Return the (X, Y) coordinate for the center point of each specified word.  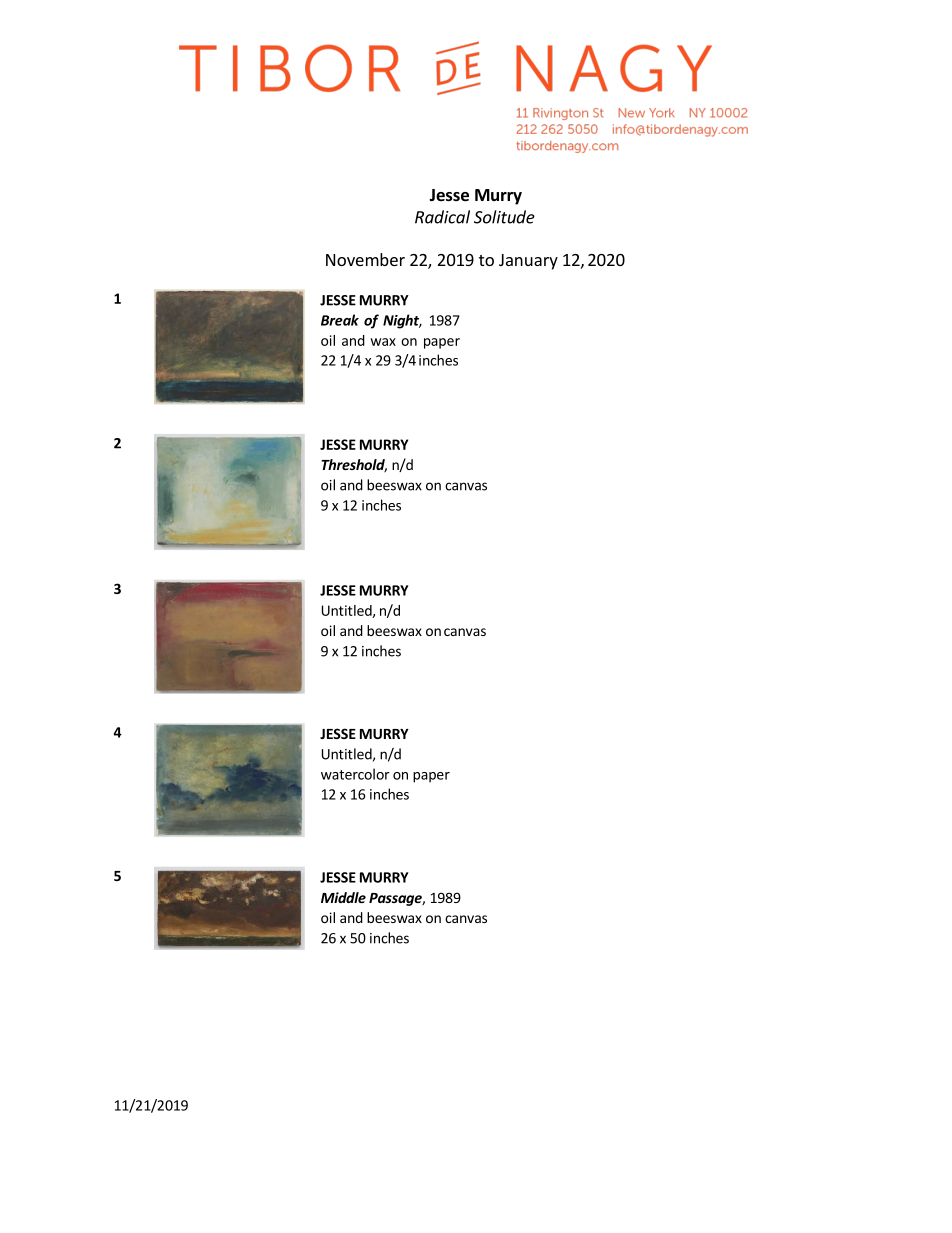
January (528, 262)
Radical (442, 217)
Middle (343, 897)
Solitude (504, 217)
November (365, 259)
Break (340, 320)
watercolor (355, 774)
